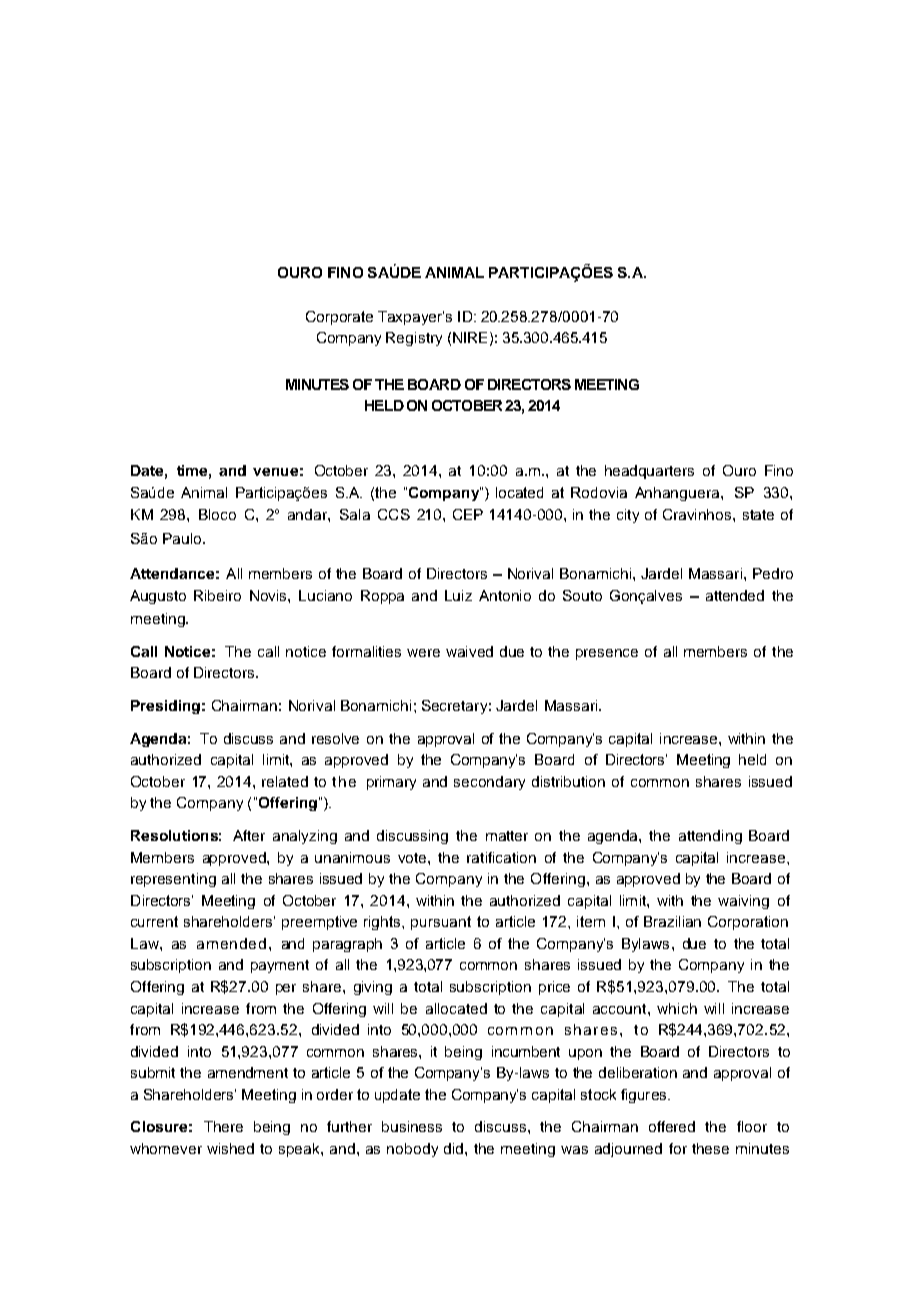 Image resolution: width=924 pixels, height=1307 pixels. What do you see at coordinates (568, 781) in the screenshot?
I see `distribution` at bounding box center [568, 781].
